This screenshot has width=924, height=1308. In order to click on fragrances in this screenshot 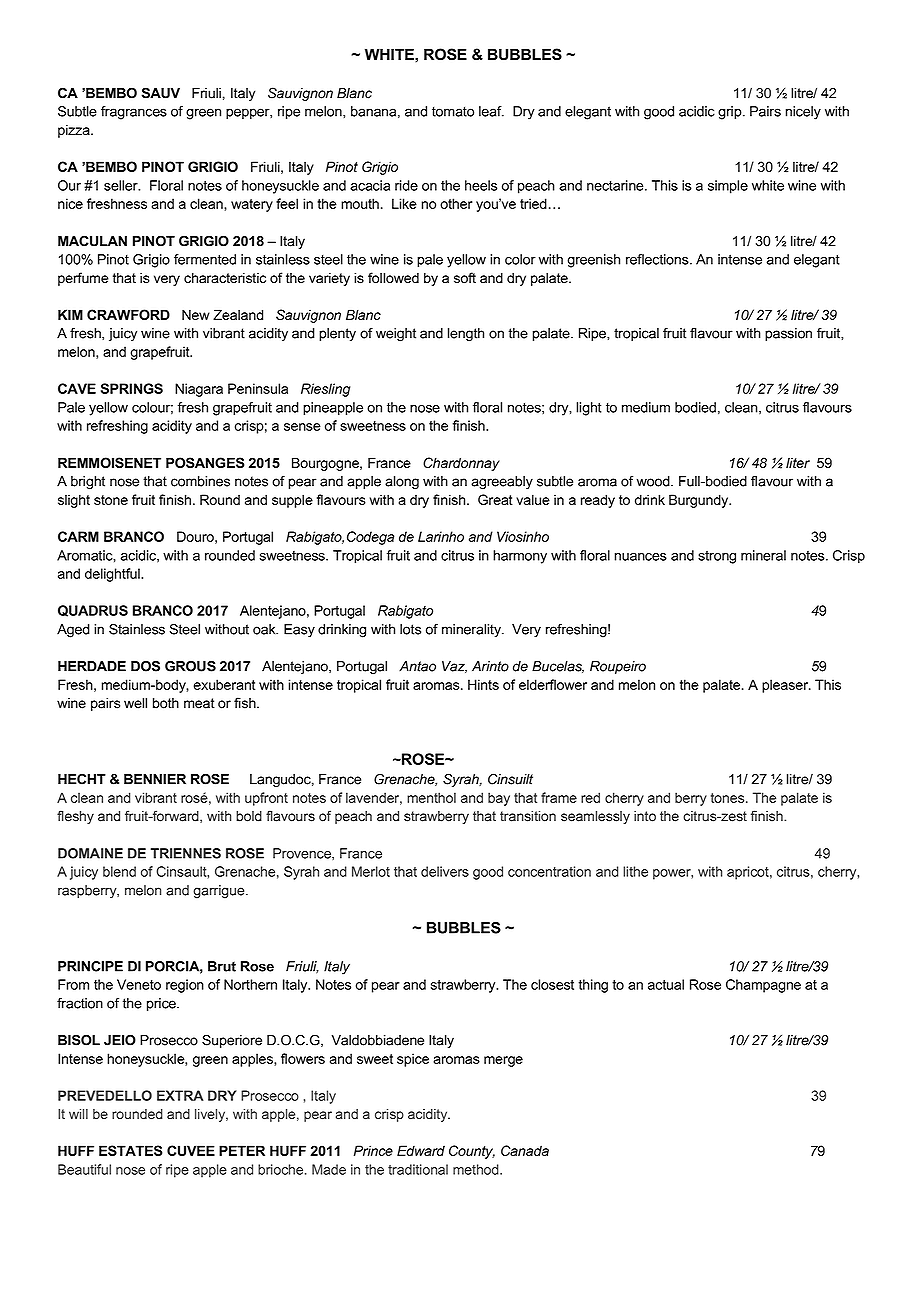, I will do `click(134, 113)`.
